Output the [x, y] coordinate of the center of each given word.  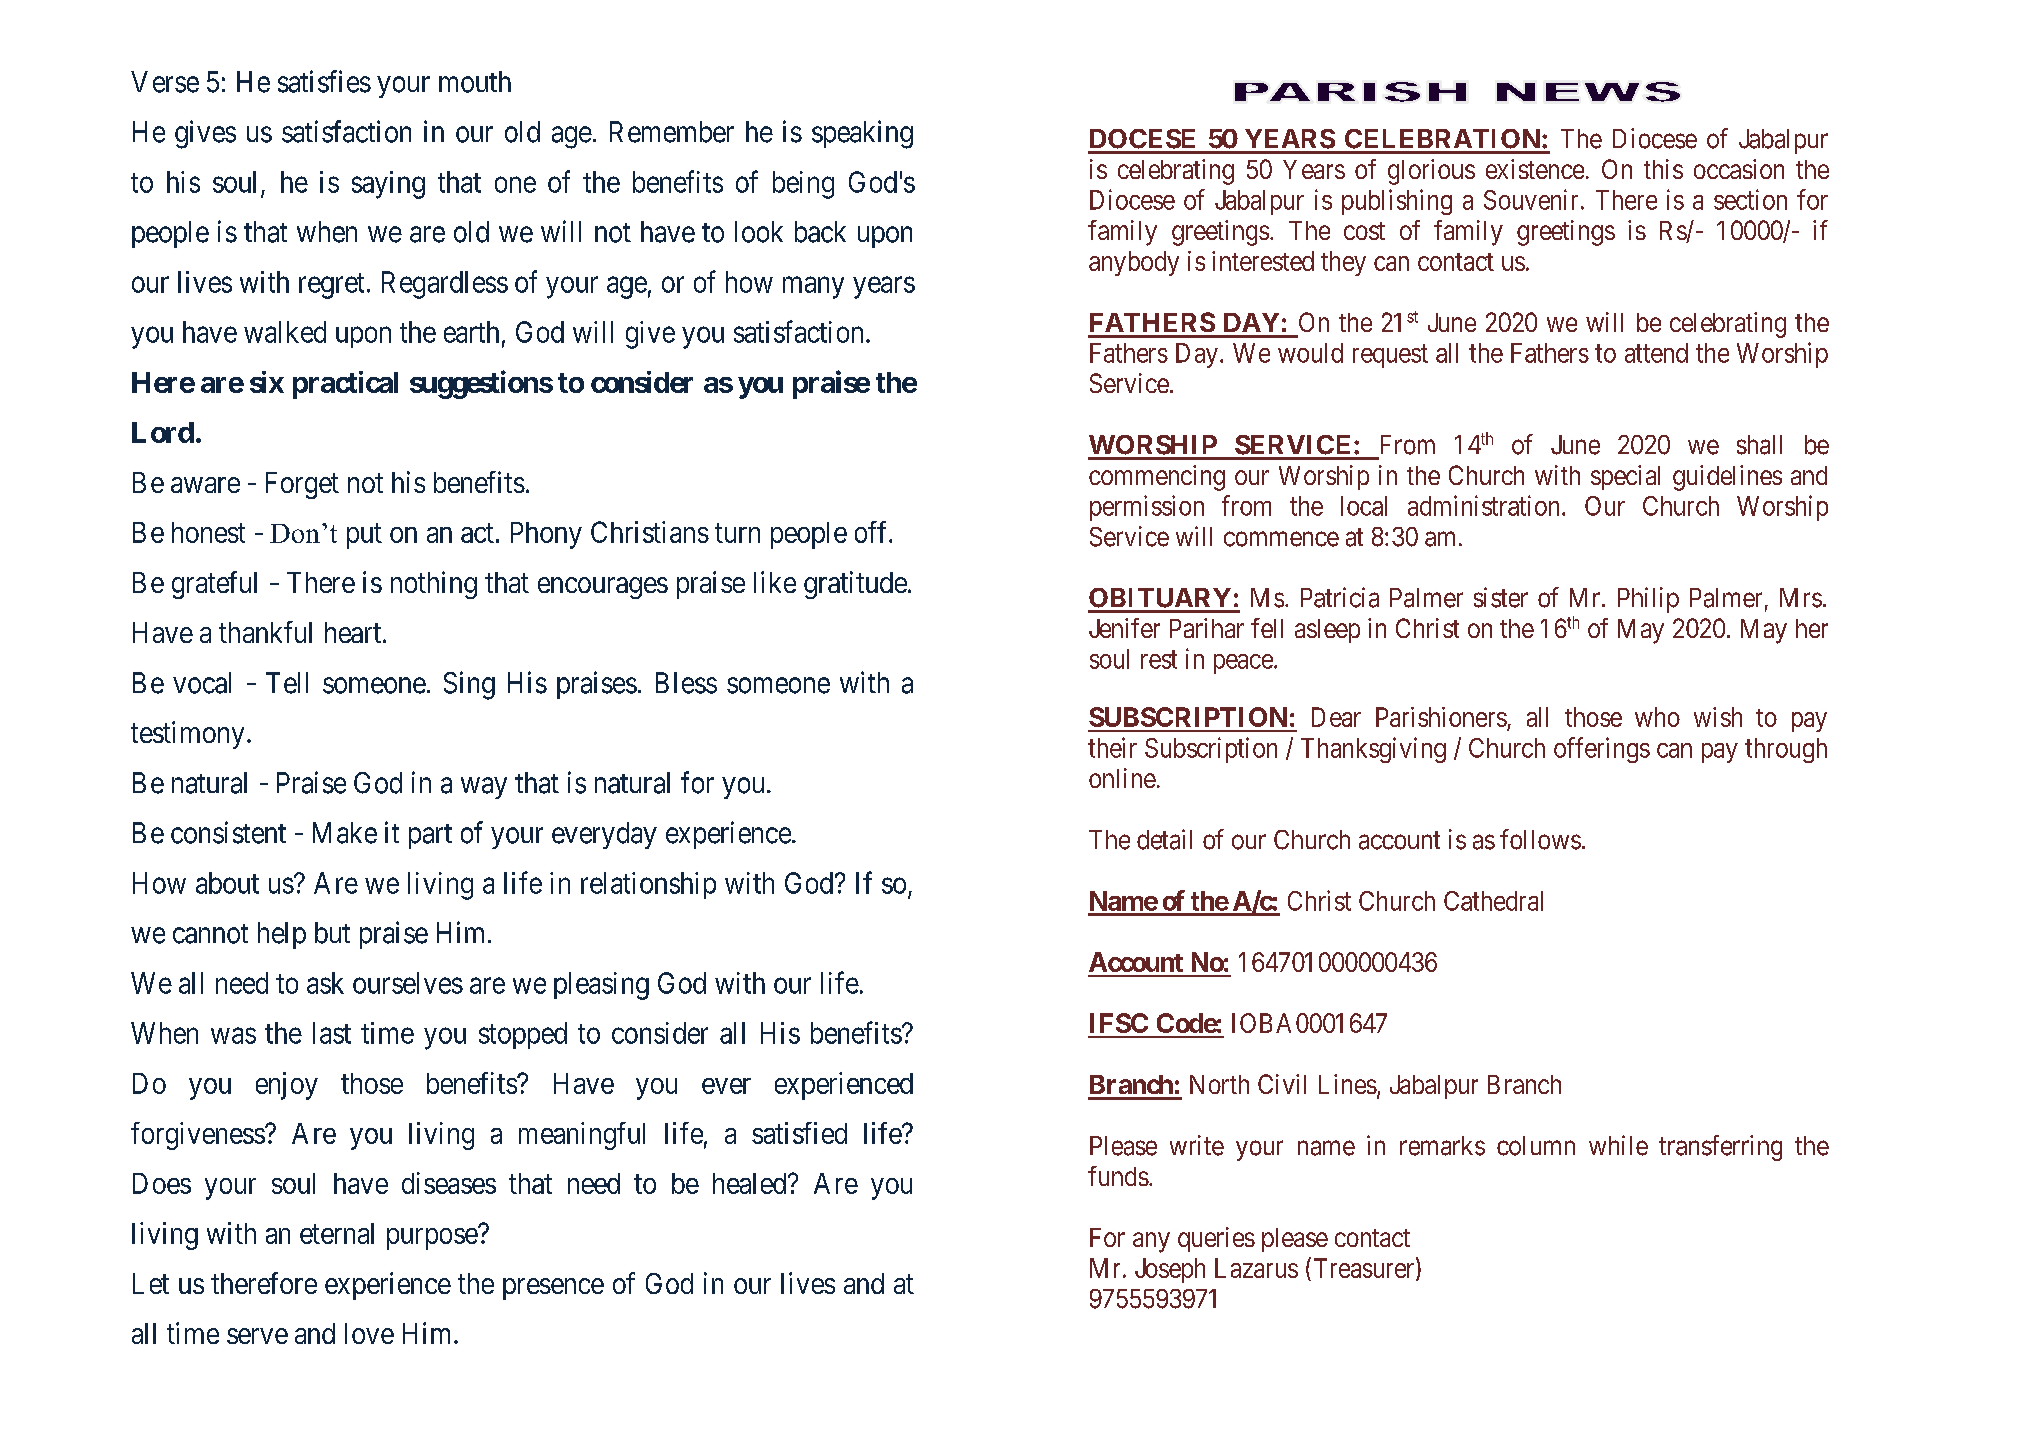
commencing [1157, 478]
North [1219, 1084]
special [1625, 477]
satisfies [324, 81]
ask [325, 983]
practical [345, 385]
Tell [287, 683]
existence [1535, 169]
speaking [862, 134]
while [1618, 1145]
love [369, 1333]
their [1112, 747]
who [1657, 717]
